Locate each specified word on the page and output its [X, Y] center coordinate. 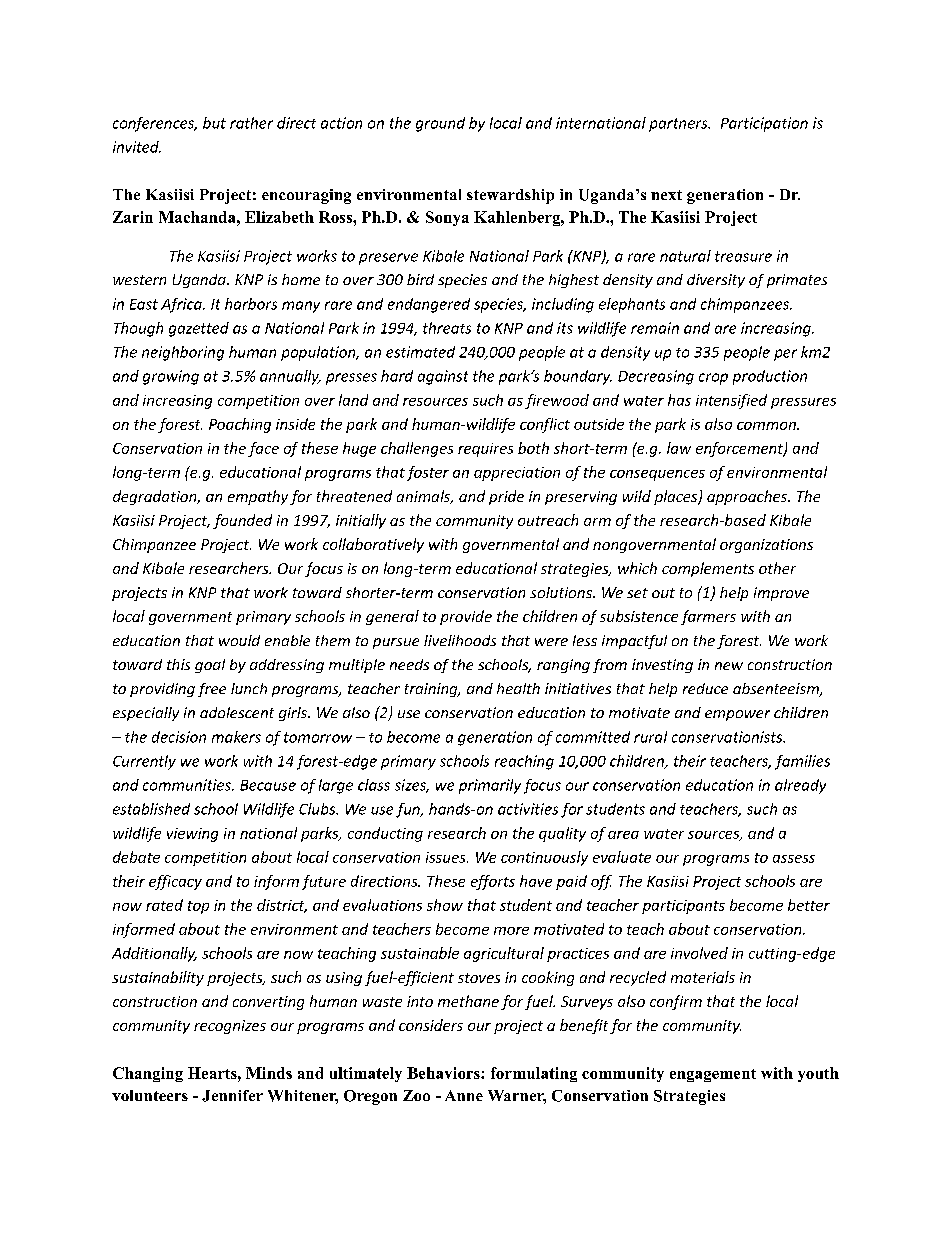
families [802, 762]
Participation [764, 124]
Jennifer [232, 1096]
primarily [490, 786]
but [214, 123]
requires [485, 450]
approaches [748, 497]
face [263, 449]
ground [440, 124]
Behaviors [444, 1073]
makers [236, 737]
